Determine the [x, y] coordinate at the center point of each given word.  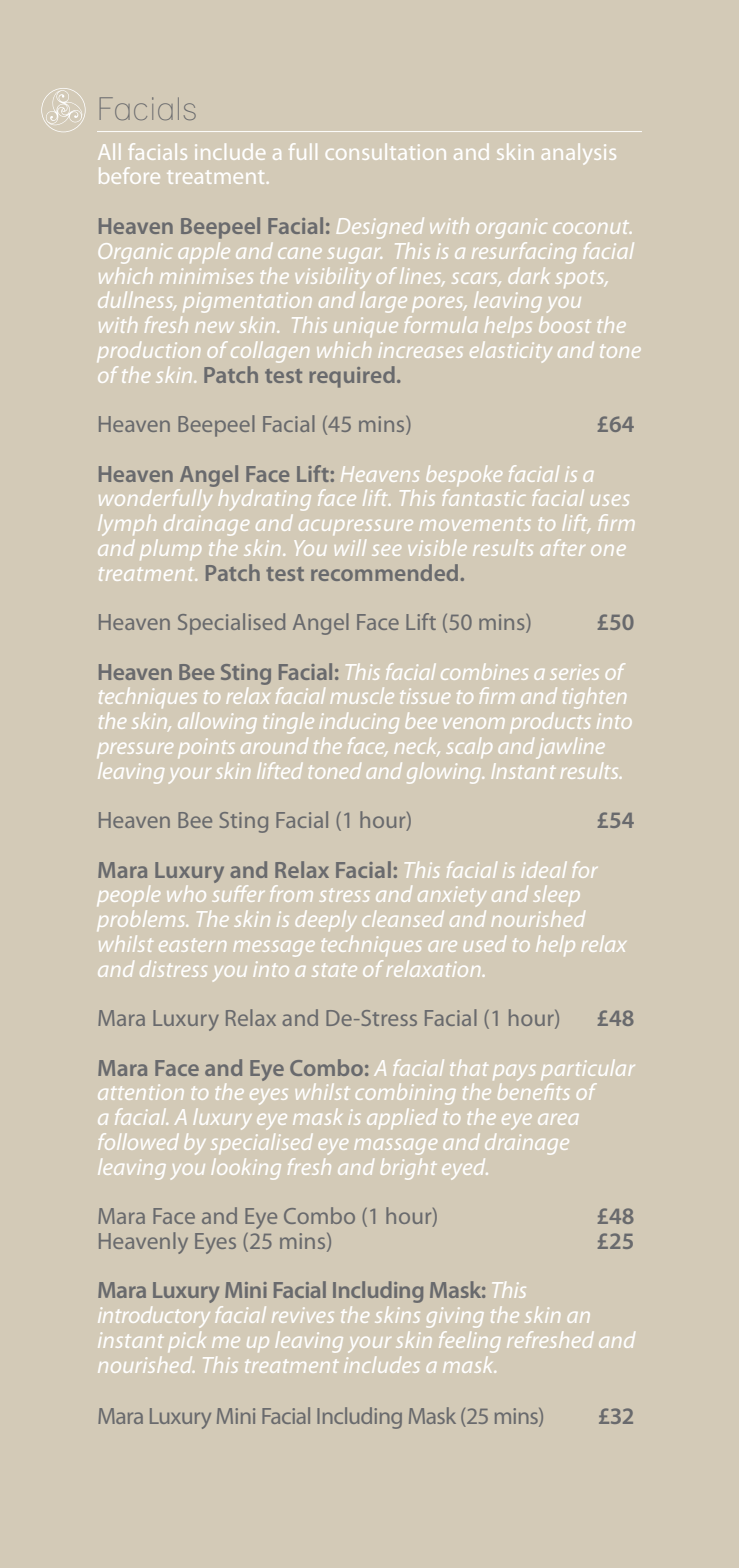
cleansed [403, 919]
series [574, 672]
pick [187, 1342]
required [352, 377]
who [186, 894]
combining [406, 1094]
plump [170, 550]
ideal [544, 870]
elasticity [511, 352]
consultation [386, 152]
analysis [579, 154]
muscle [362, 696]
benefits [534, 1091]
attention [141, 1092]
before [129, 175]
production [148, 352]
